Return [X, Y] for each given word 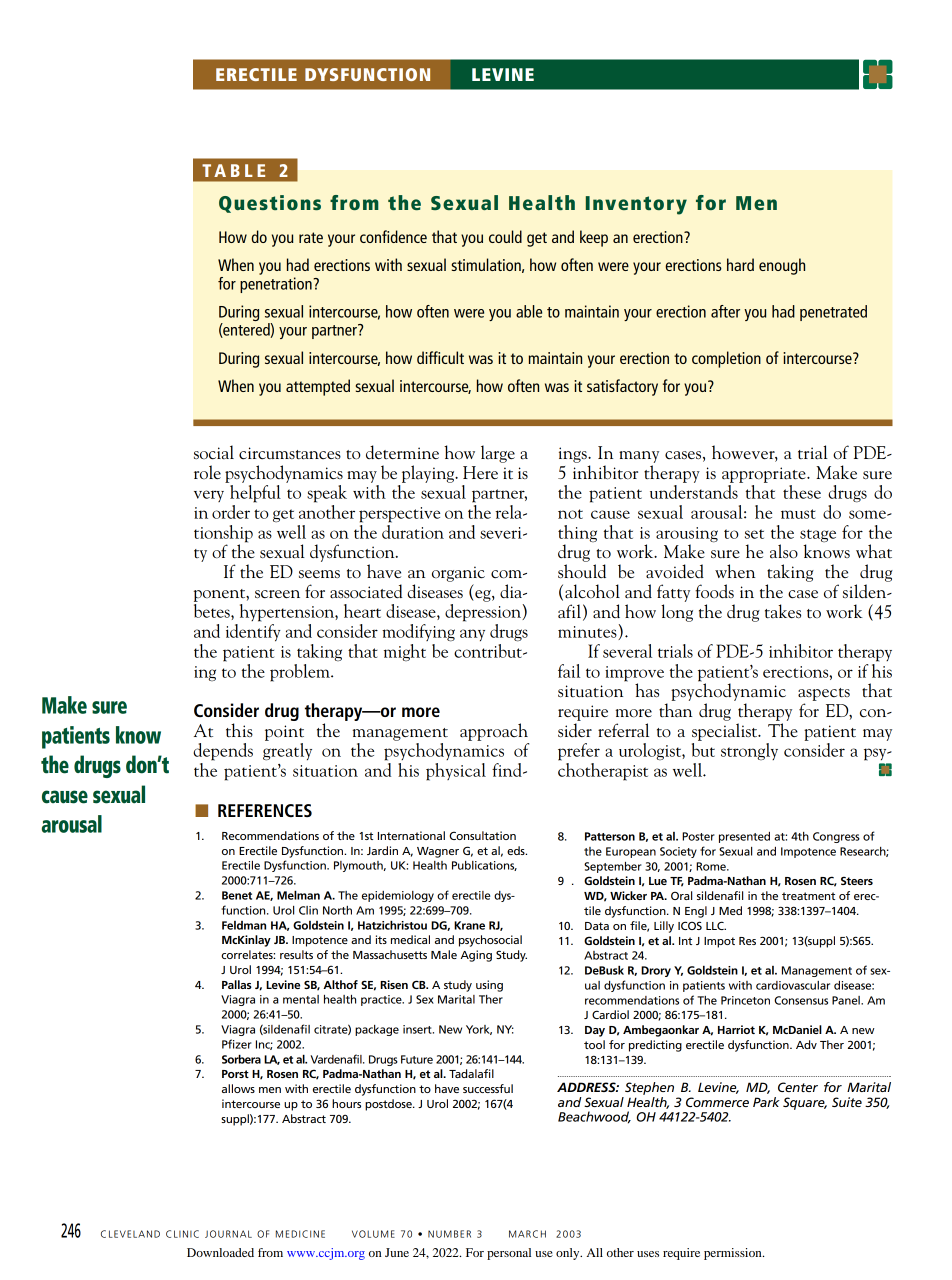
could [505, 236]
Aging [476, 956]
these [802, 492]
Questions [270, 204]
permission [734, 1254]
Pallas [237, 984]
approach [494, 732]
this [239, 730]
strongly [749, 751]
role [207, 472]
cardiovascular [793, 985]
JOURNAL [228, 1234]
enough [782, 266]
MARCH [527, 1234]
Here [480, 472]
